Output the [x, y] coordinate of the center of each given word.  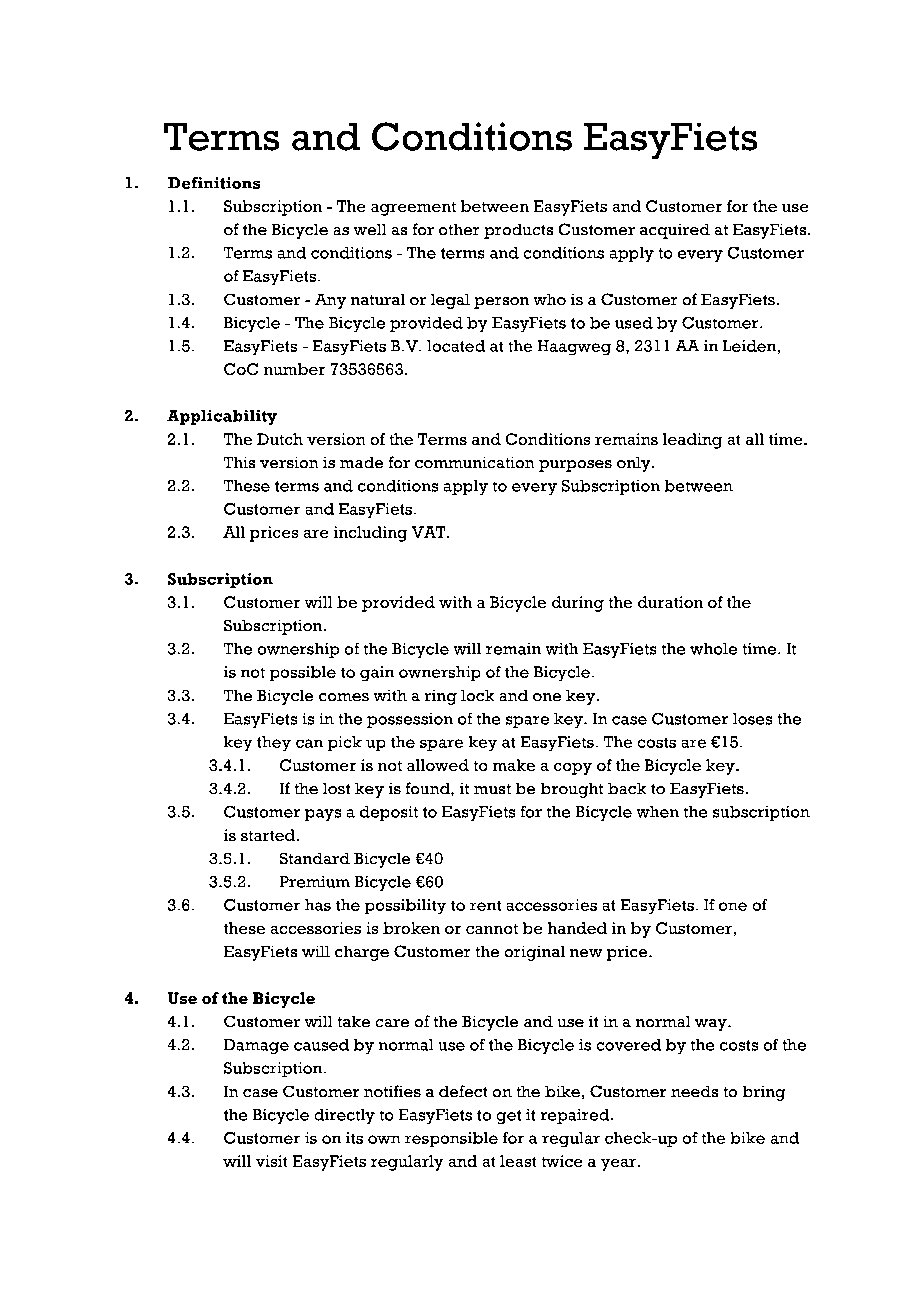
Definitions [214, 183]
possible [303, 673]
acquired [675, 231]
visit [271, 1161]
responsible [451, 1139]
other [459, 229]
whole [713, 649]
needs [694, 1091]
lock [477, 695]
